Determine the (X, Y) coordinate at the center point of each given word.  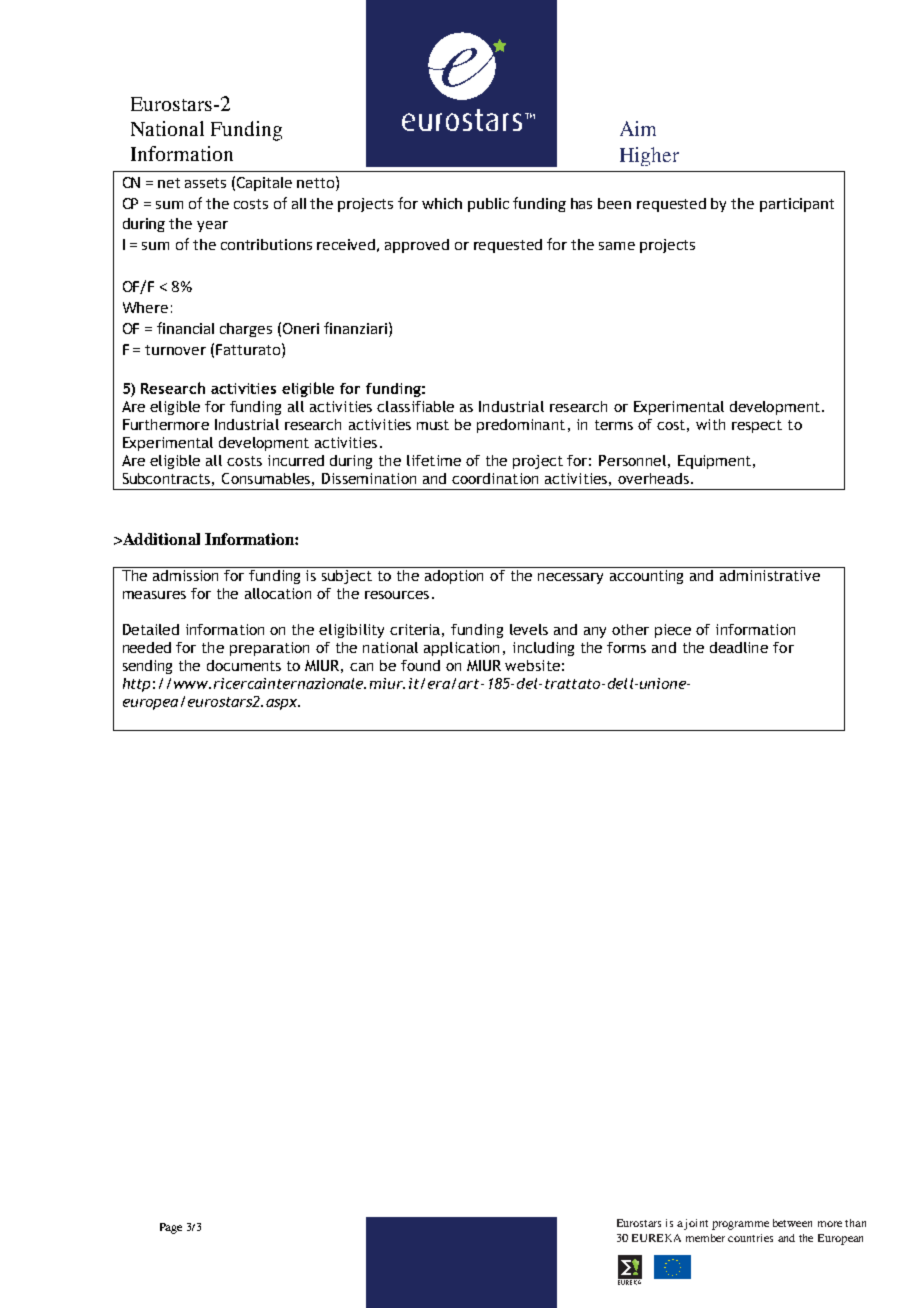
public (488, 205)
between (792, 1223)
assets (205, 183)
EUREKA (656, 1238)
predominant (521, 426)
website (532, 665)
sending (147, 667)
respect (757, 426)
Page (171, 1228)
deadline (739, 647)
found (420, 665)
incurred (296, 460)
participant (797, 205)
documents (244, 665)
